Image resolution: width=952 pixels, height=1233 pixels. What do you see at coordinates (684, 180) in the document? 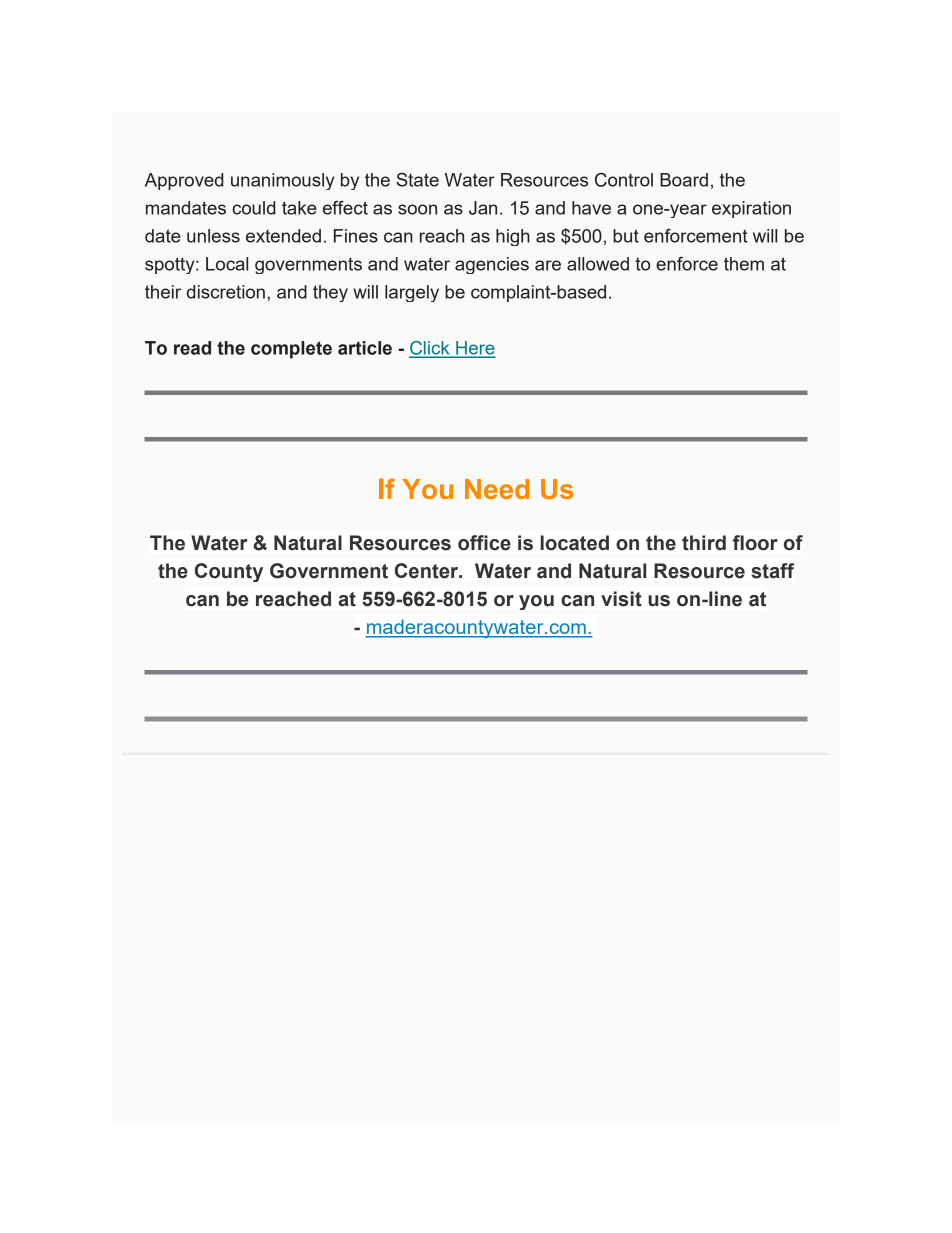
I see `Board` at bounding box center [684, 180].
